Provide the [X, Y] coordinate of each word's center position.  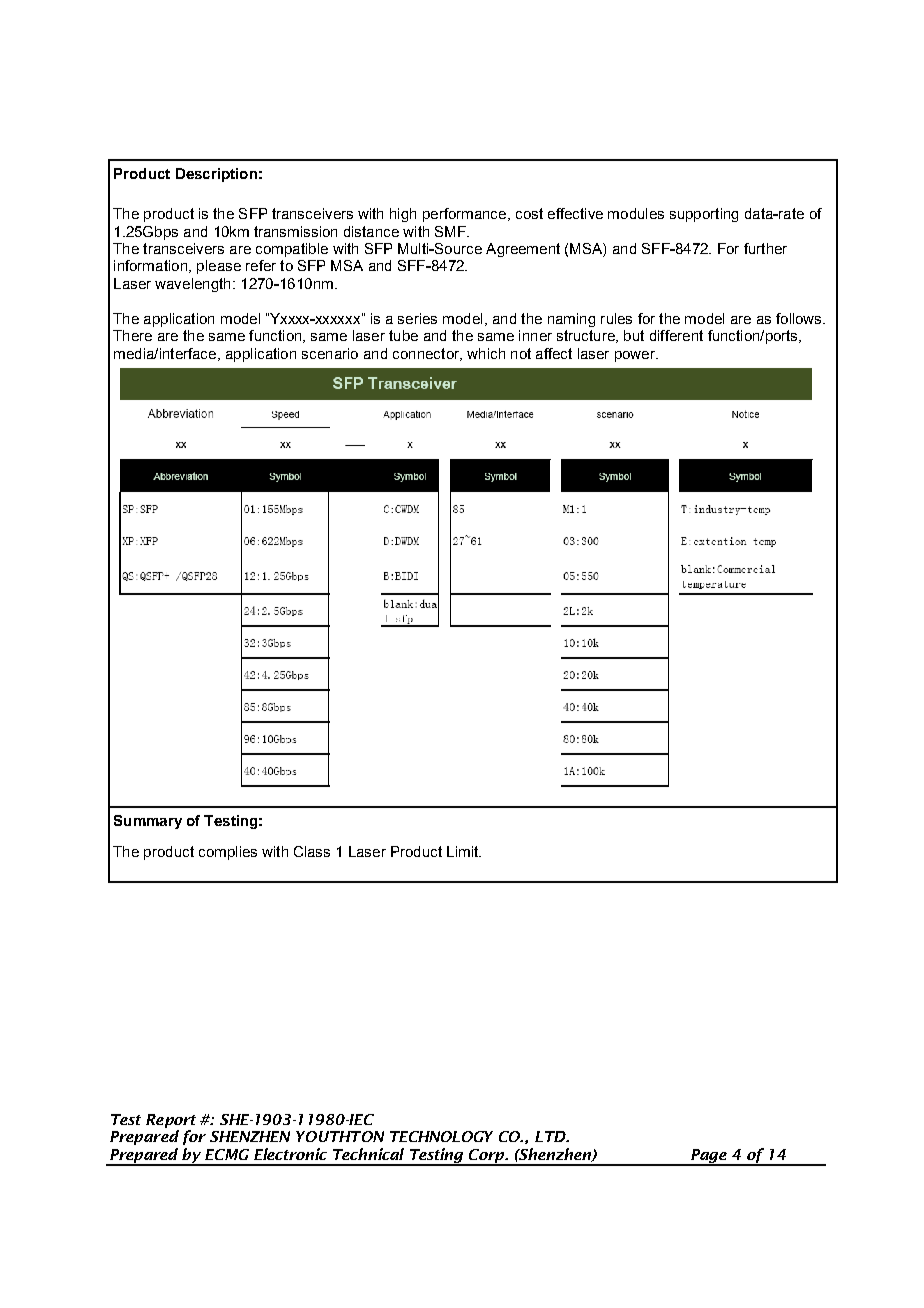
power [636, 356]
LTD [552, 1136]
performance [466, 215]
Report [171, 1121]
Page [710, 1157]
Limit [464, 851]
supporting [704, 215]
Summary [148, 822]
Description [216, 175]
